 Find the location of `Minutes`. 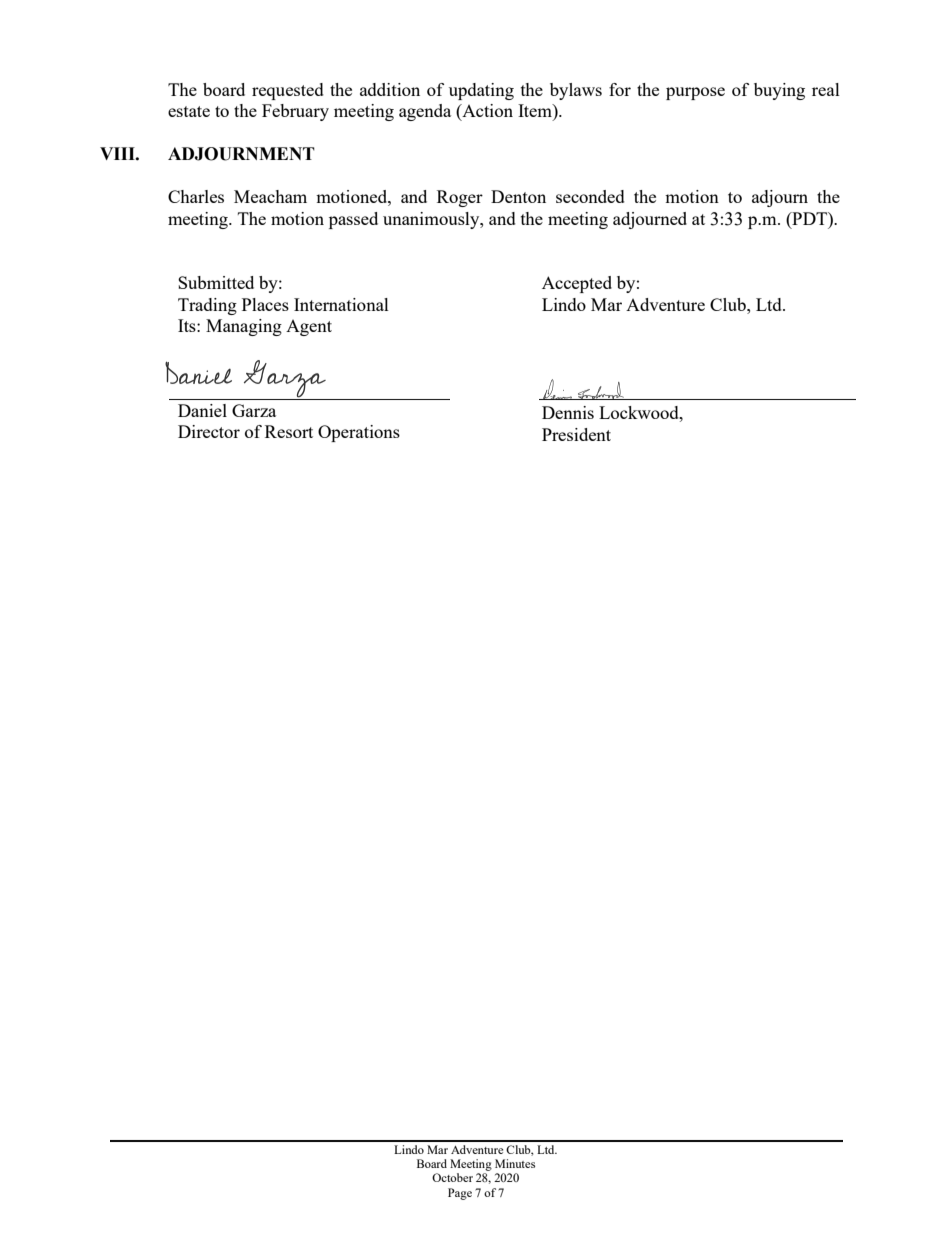

Minutes is located at coordinates (515, 1163).
